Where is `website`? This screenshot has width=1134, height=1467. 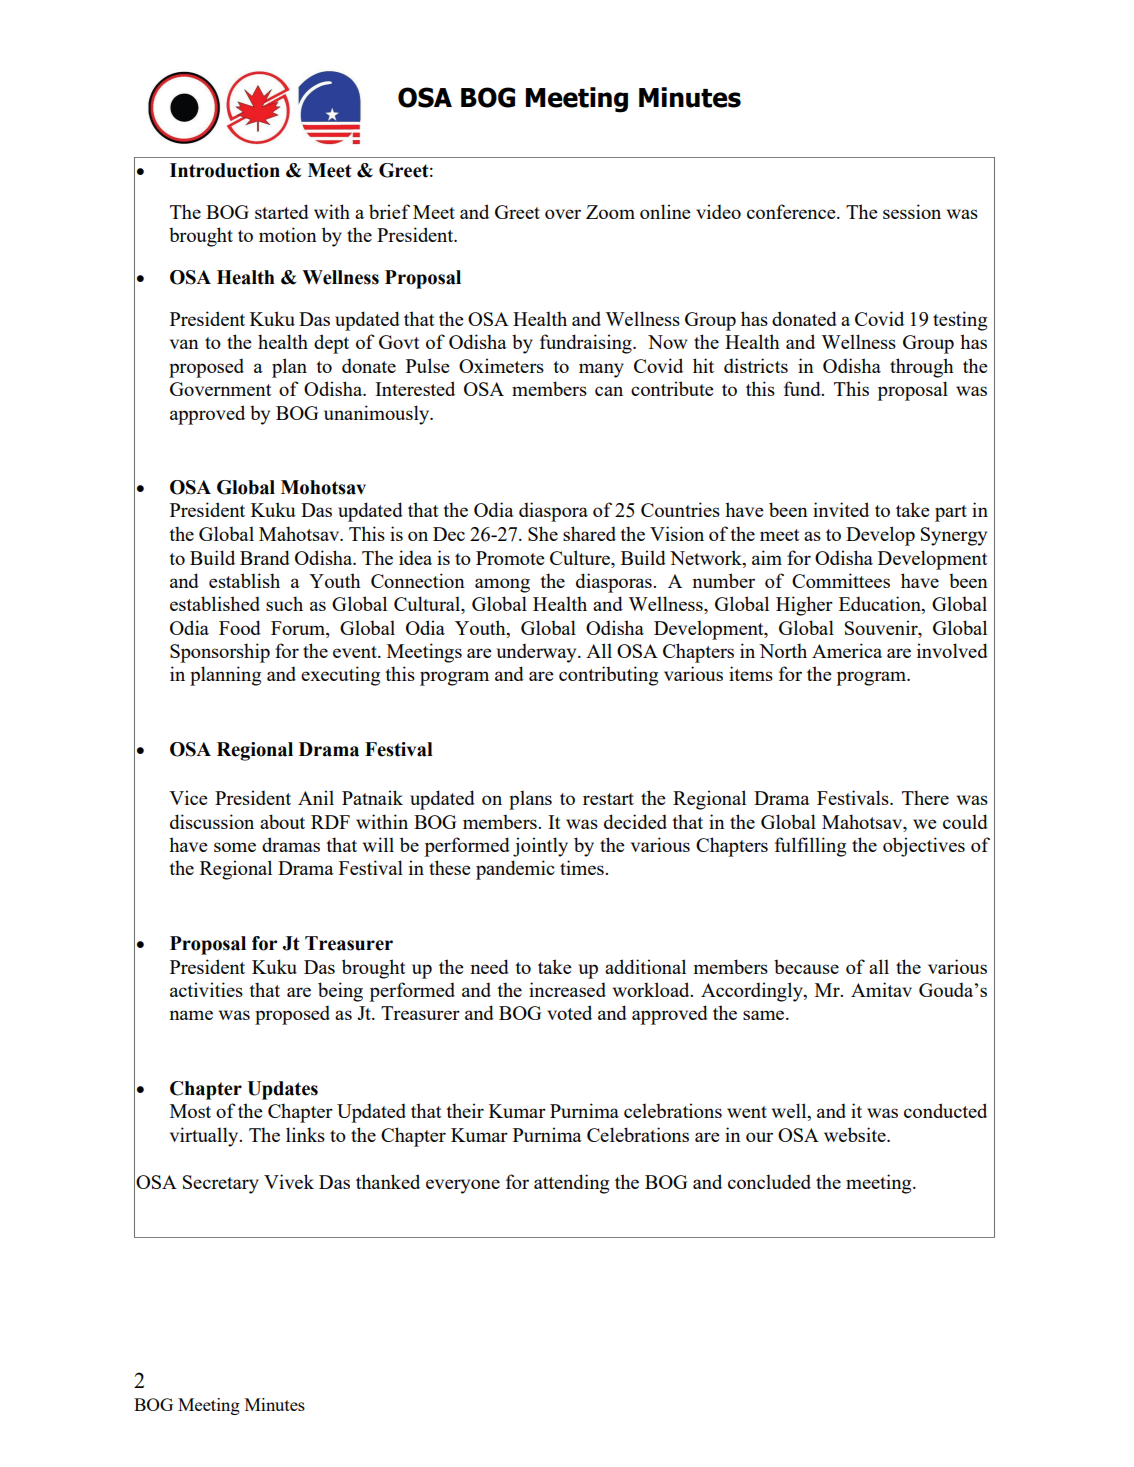
website is located at coordinates (856, 1134).
